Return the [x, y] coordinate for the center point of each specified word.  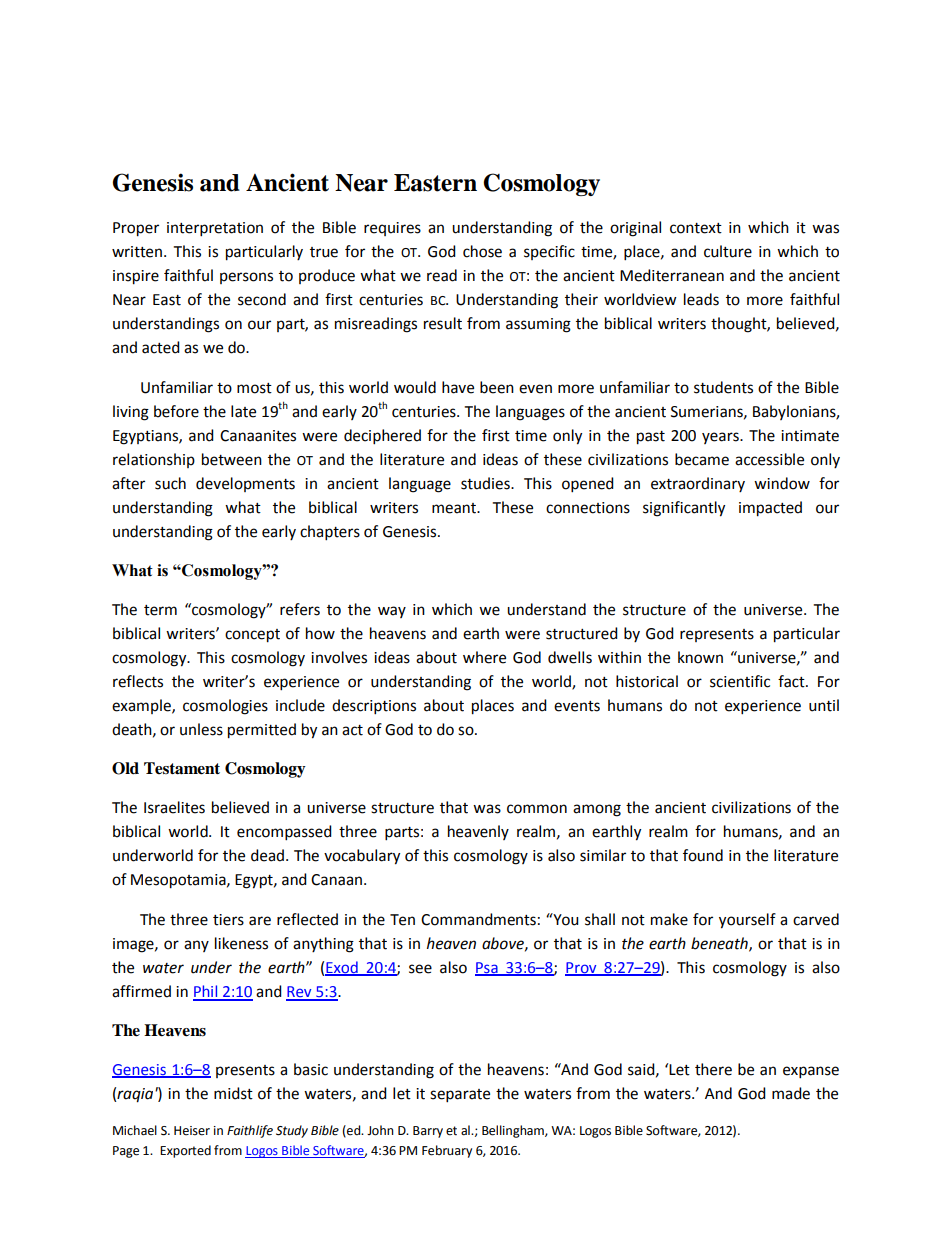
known [700, 657]
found [703, 855]
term [160, 610]
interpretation [215, 229]
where [484, 657]
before [176, 411]
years [721, 438]
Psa [487, 968]
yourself [747, 921]
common [537, 809]
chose [482, 251]
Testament [182, 768]
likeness [241, 943]
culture [728, 251]
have [458, 387]
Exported [185, 1151]
